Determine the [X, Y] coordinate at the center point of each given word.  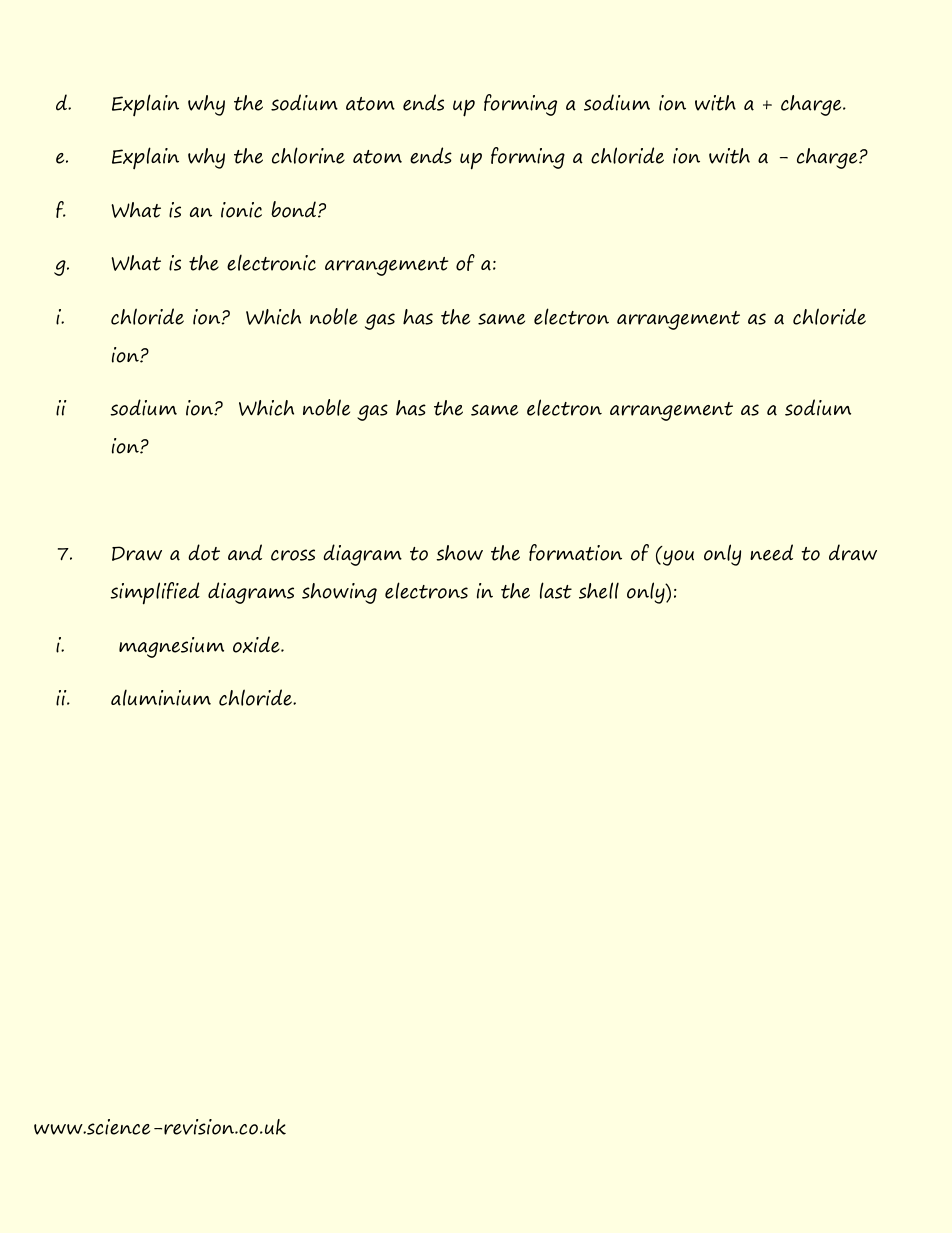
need [771, 552]
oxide [257, 644]
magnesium [171, 647]
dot [204, 552]
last [556, 590]
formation [575, 552]
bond [293, 209]
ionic [241, 210]
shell [599, 590]
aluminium [161, 697]
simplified [155, 593]
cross [293, 555]
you [678, 558]
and [245, 552]
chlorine [308, 155]
